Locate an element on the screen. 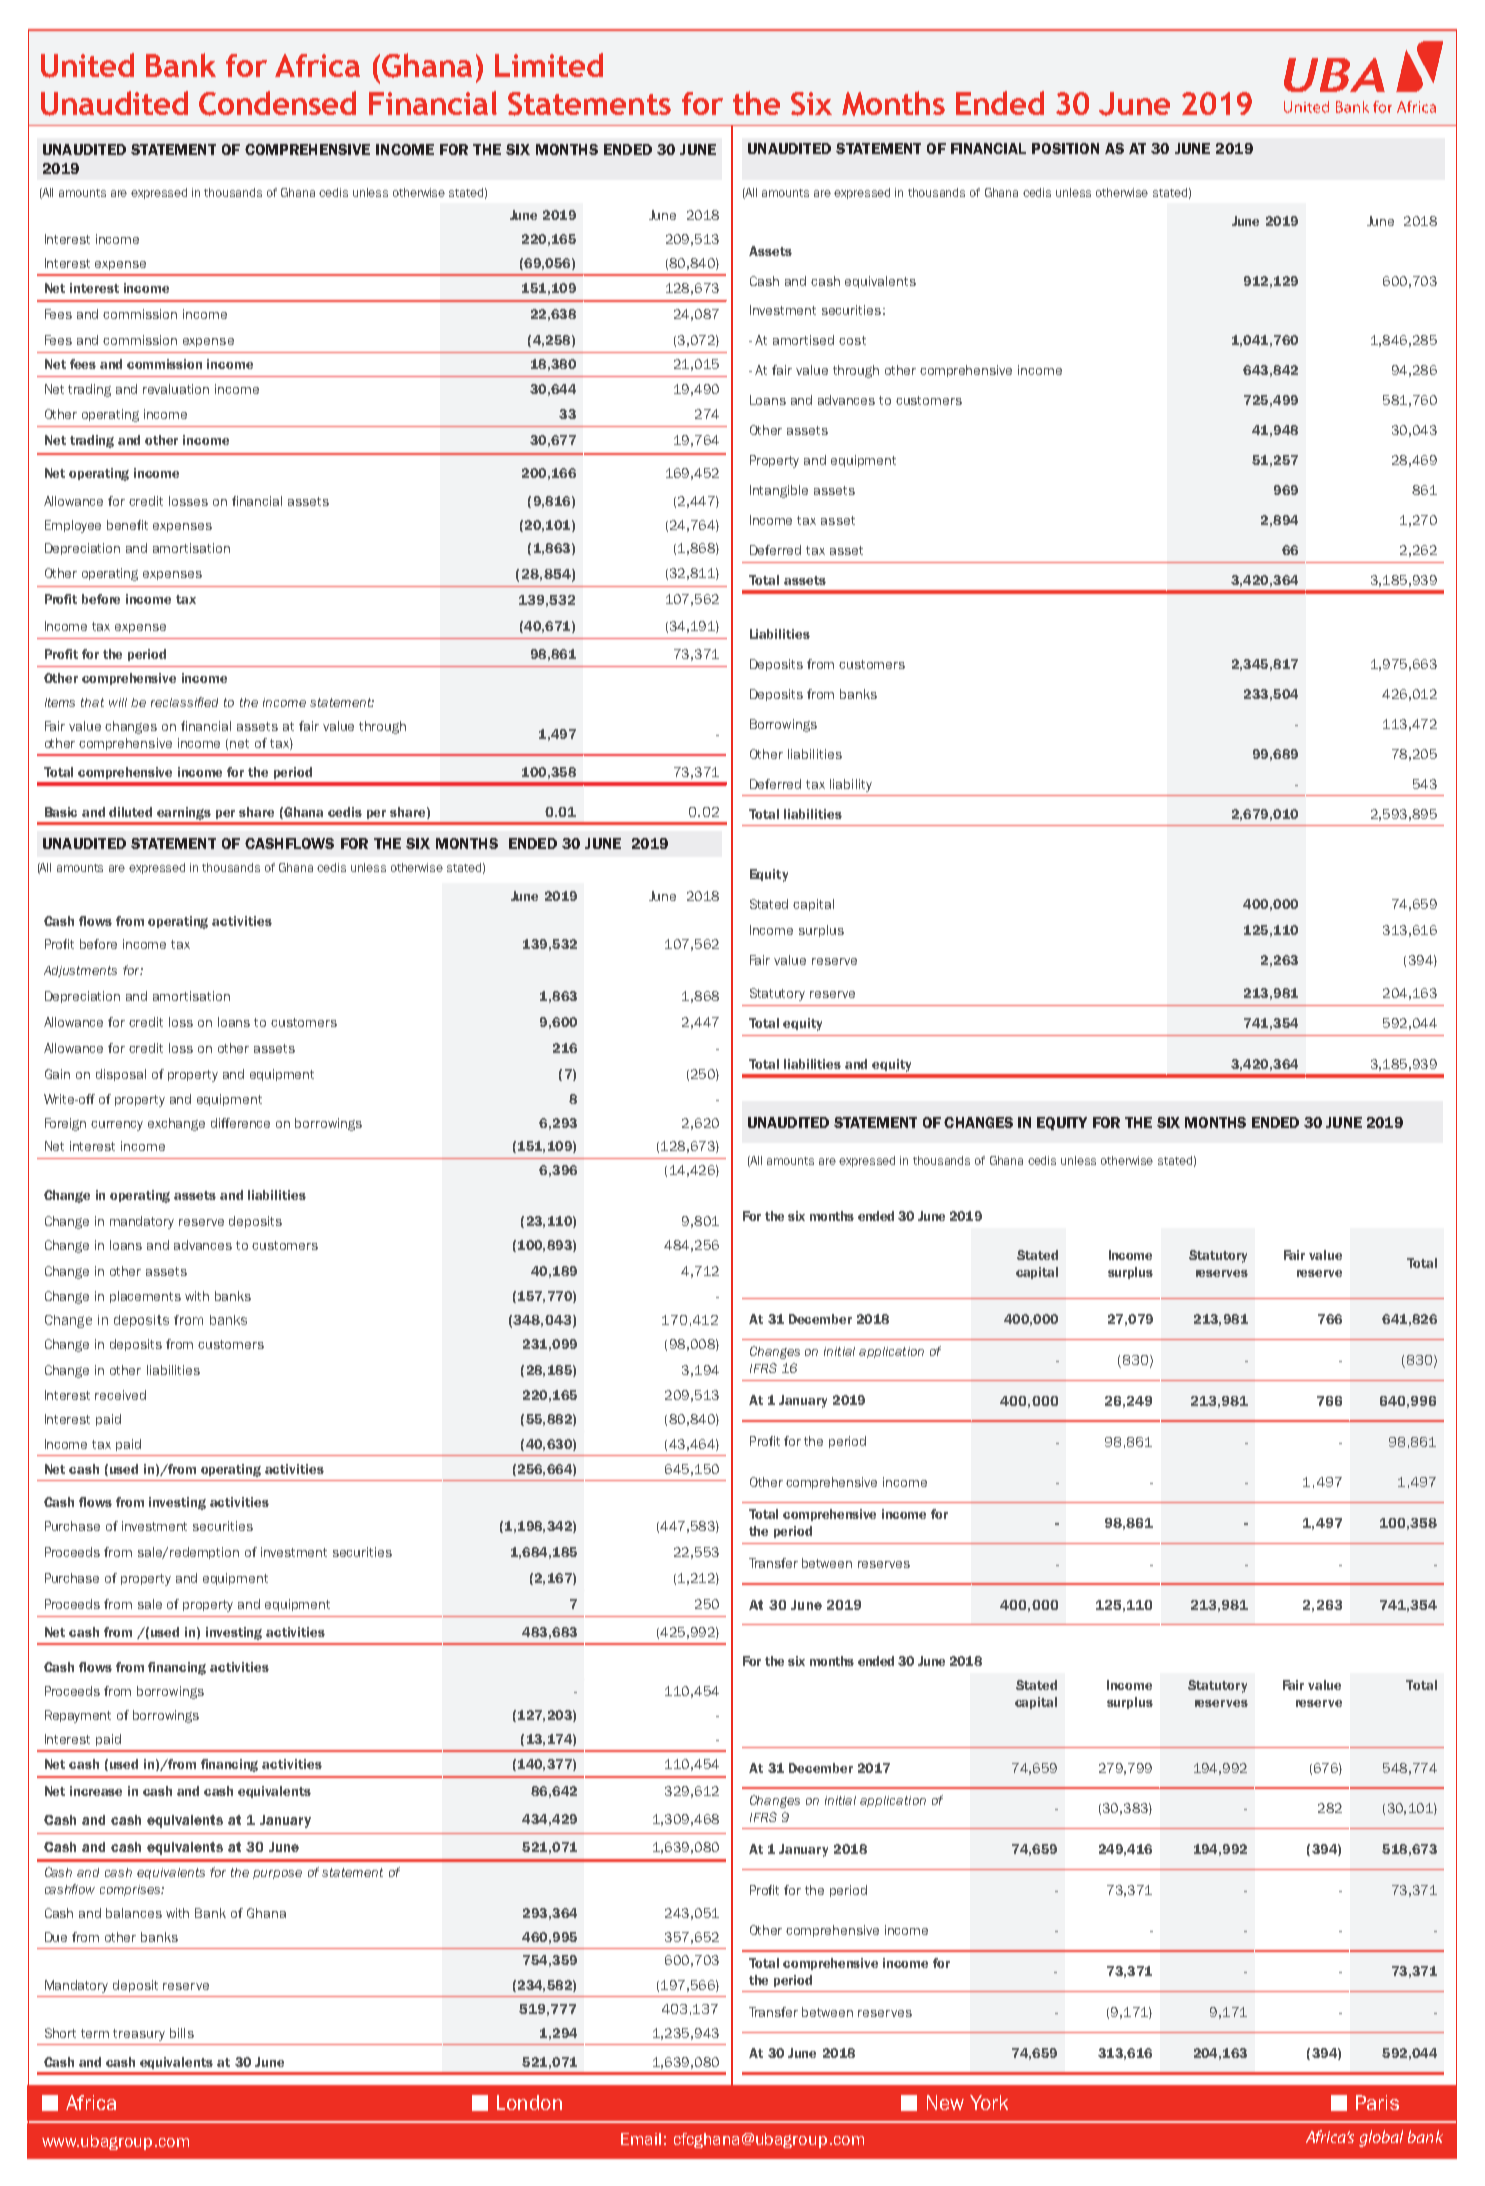 This screenshot has height=2186, width=1485. purpose is located at coordinates (277, 1874).
